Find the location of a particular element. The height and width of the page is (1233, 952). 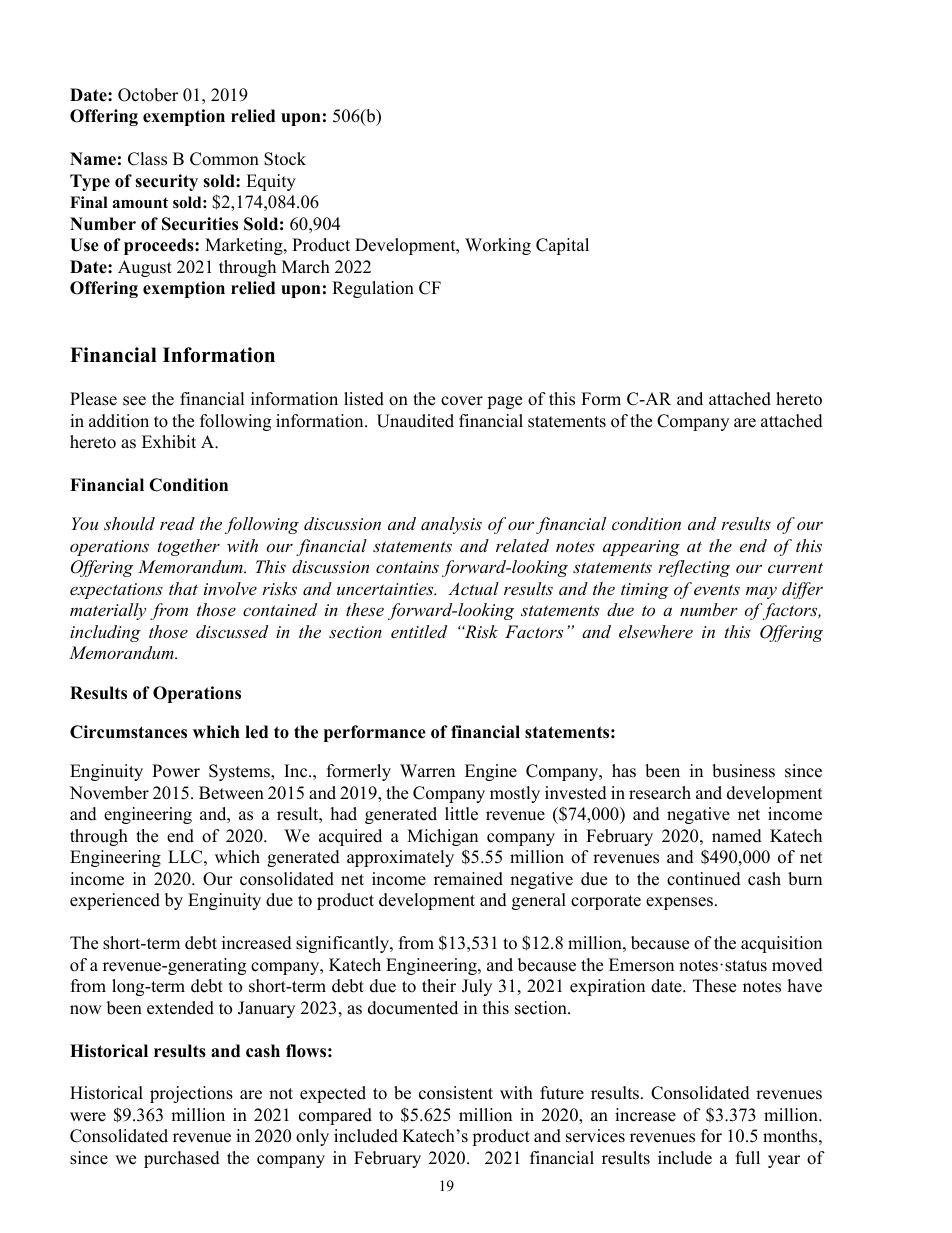

Warren is located at coordinates (427, 771).
